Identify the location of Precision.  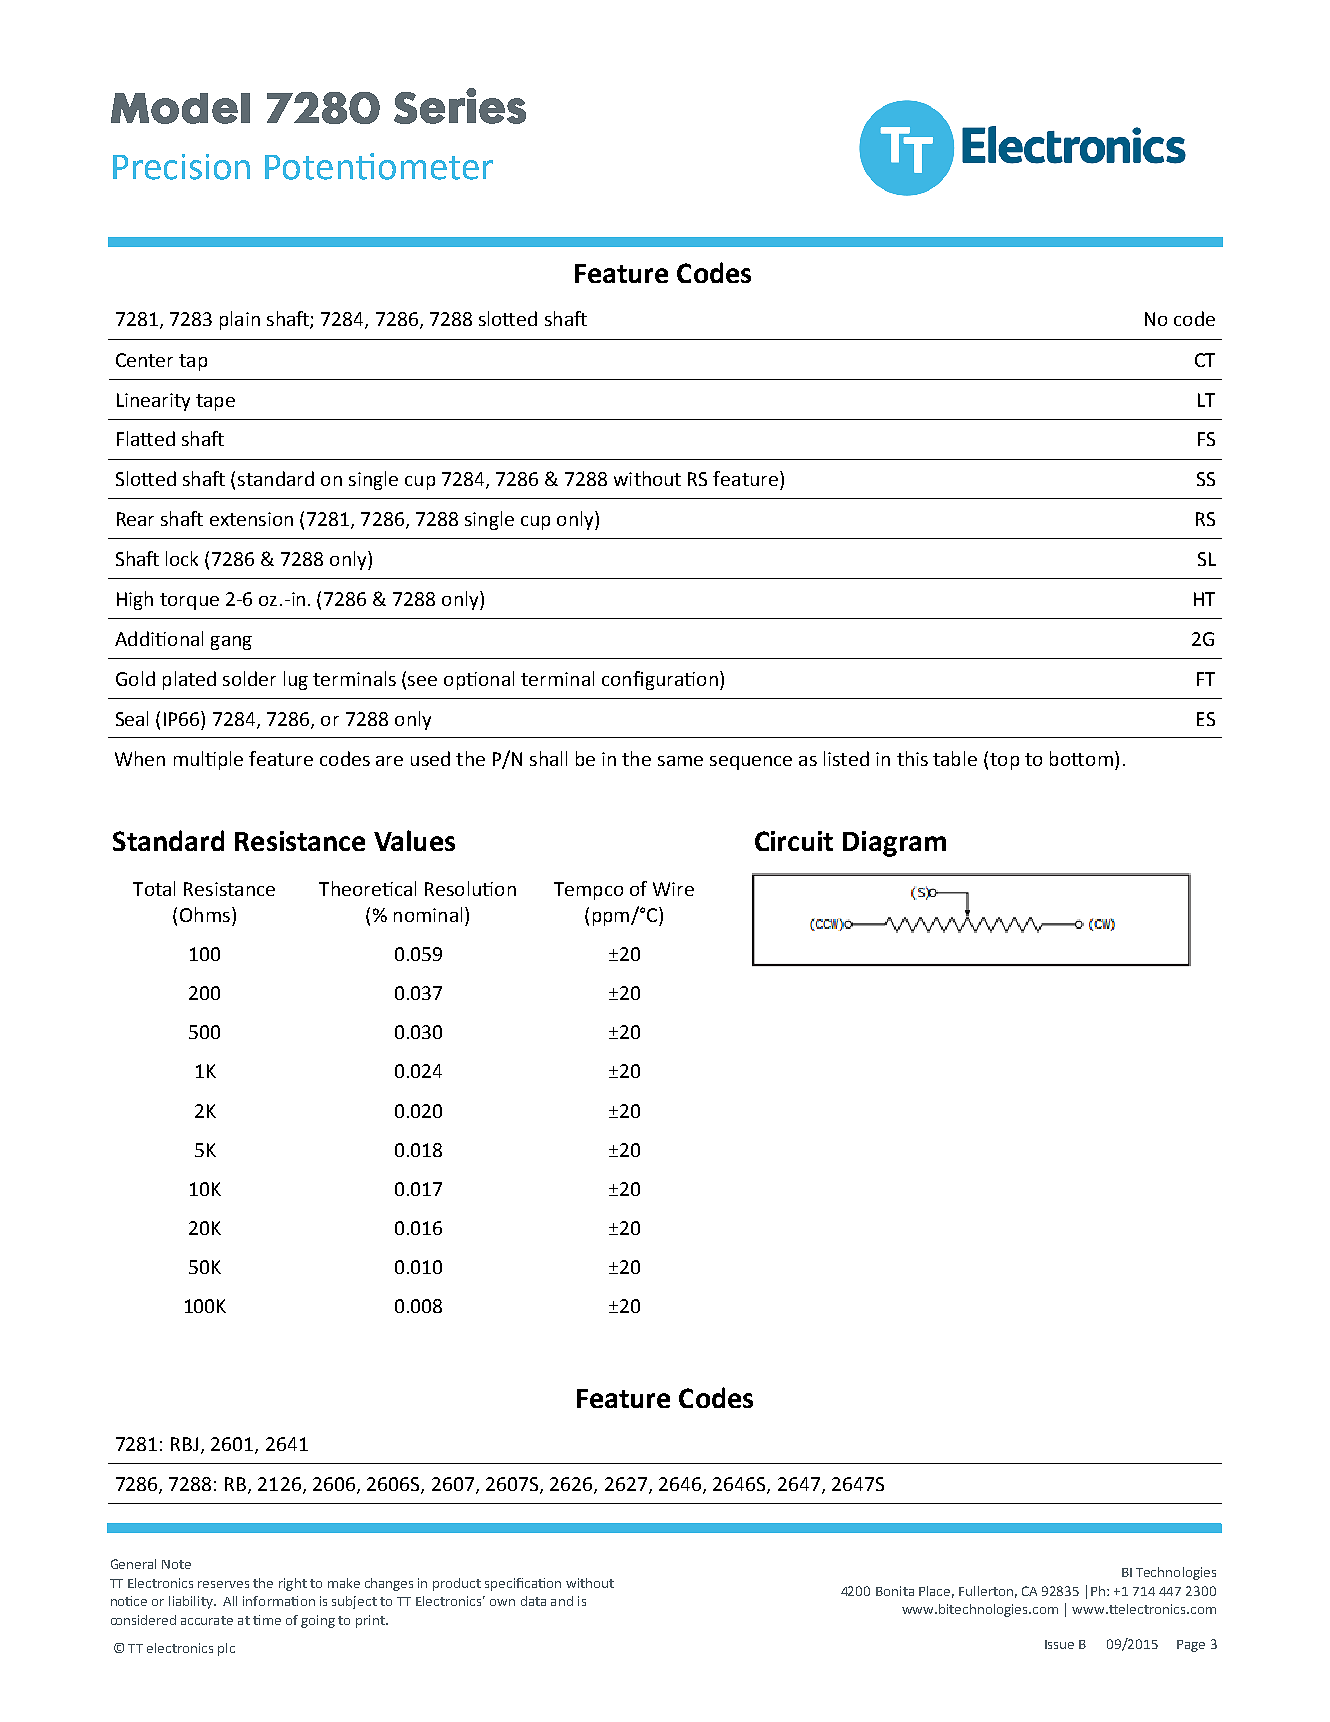
(181, 167).
